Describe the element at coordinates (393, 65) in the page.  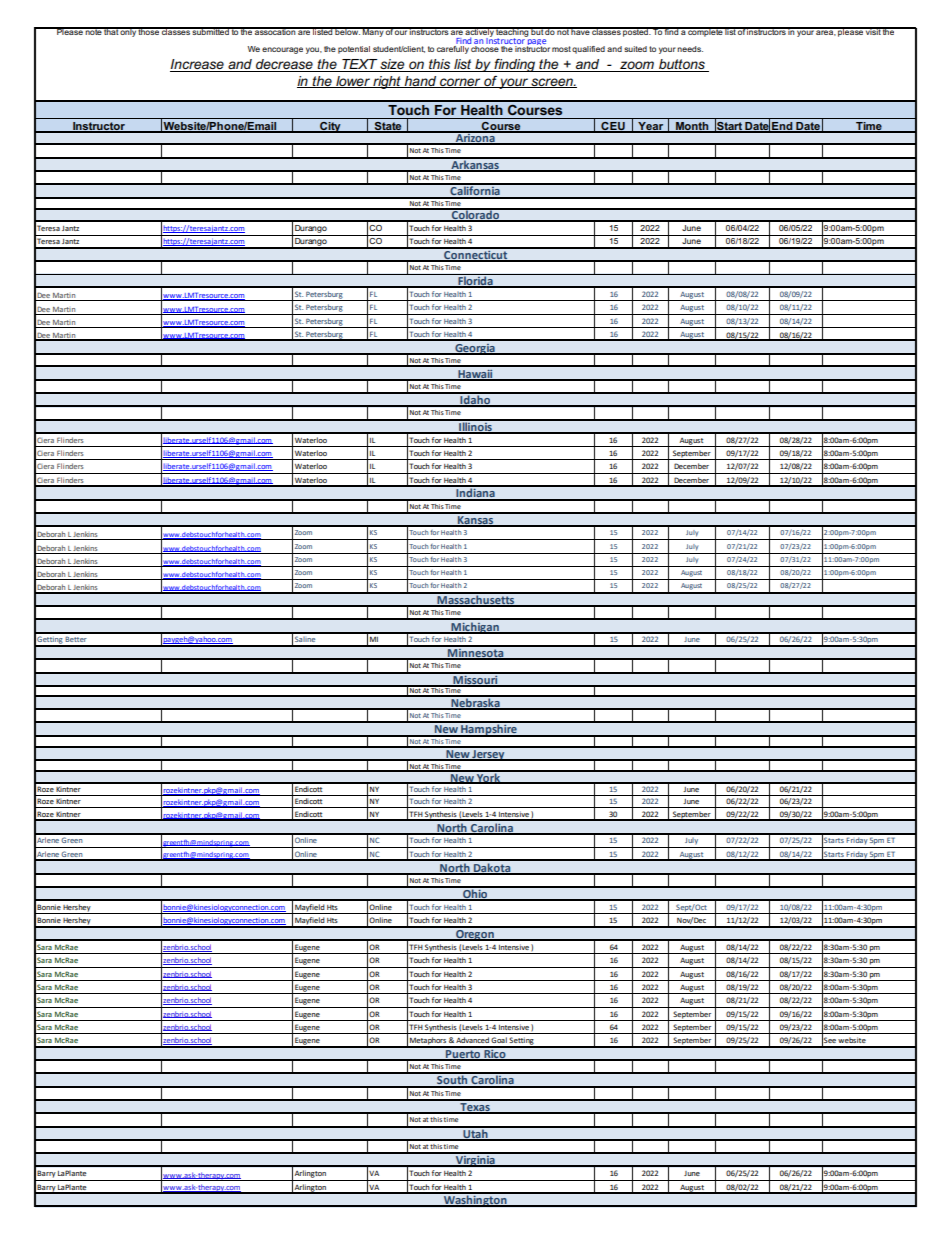
I see `size` at that location.
